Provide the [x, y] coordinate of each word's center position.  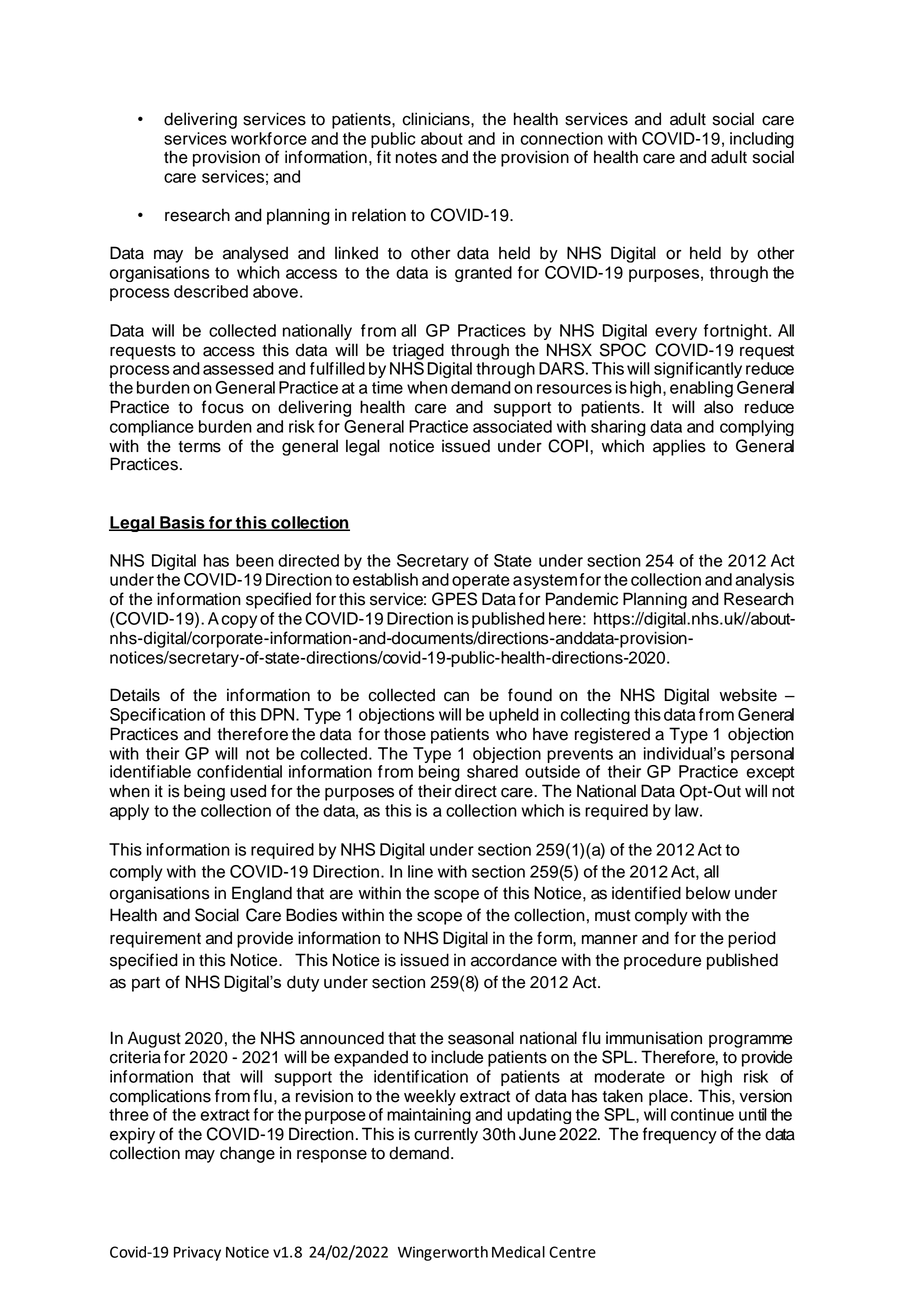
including [762, 141]
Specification [157, 716]
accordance [514, 960]
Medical [518, 1252]
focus [223, 407]
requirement [155, 939]
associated [512, 426]
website [748, 695]
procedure [662, 961]
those [405, 734]
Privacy [197, 1253]
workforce [269, 138]
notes [416, 158]
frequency [680, 1135]
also [718, 407]
